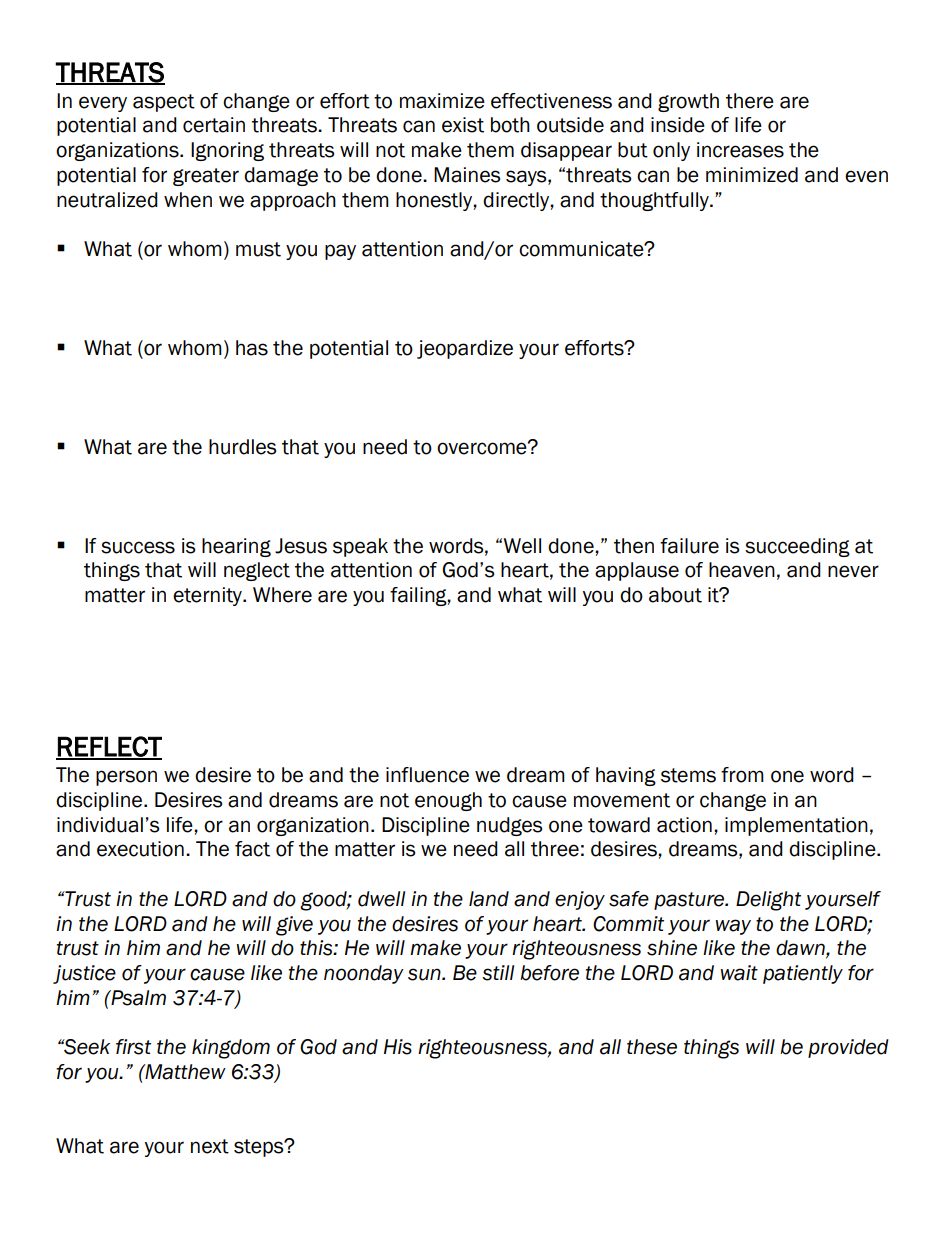  I want to click on exist, so click(463, 125).
